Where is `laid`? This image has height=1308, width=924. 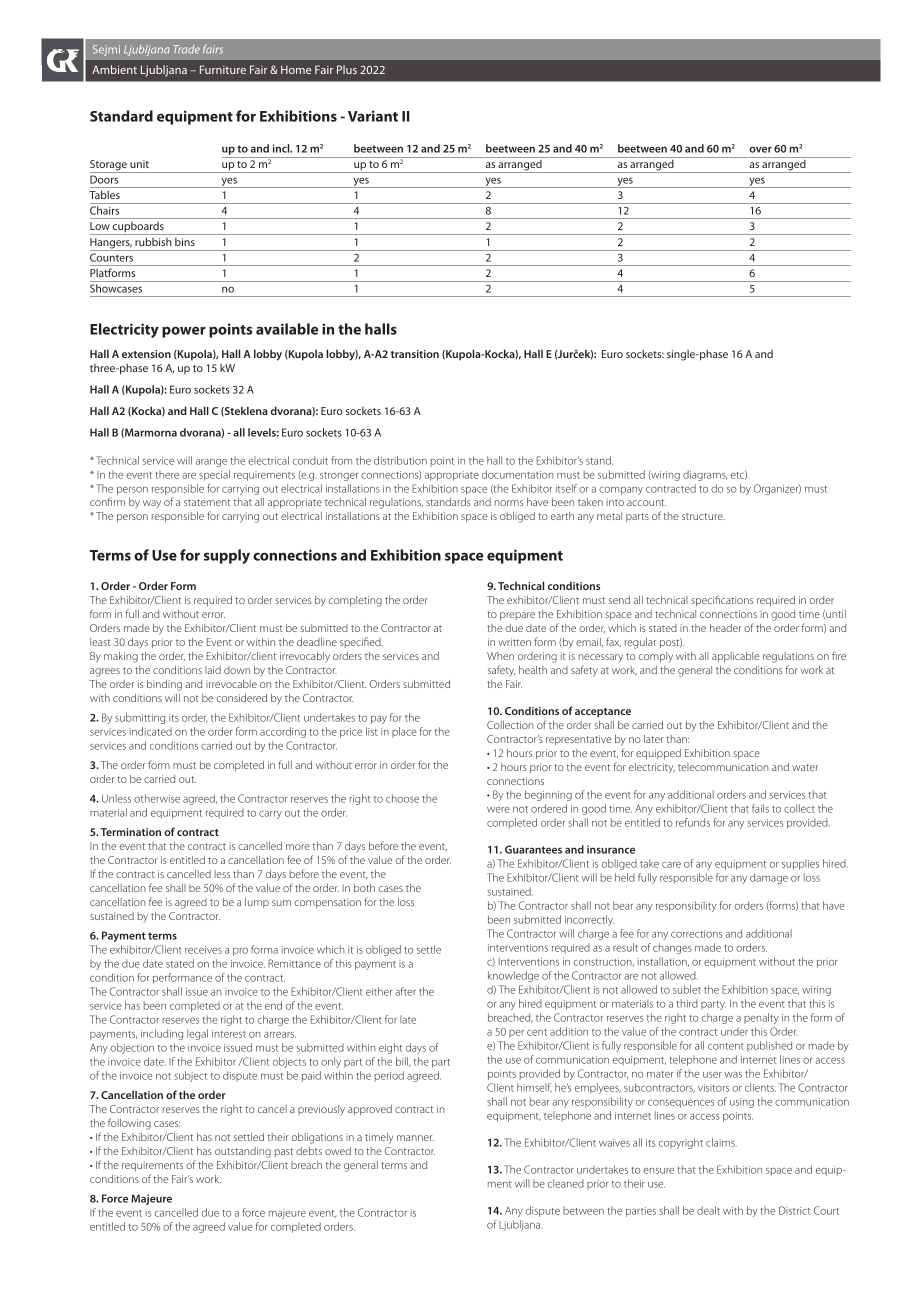
laid is located at coordinates (213, 670).
